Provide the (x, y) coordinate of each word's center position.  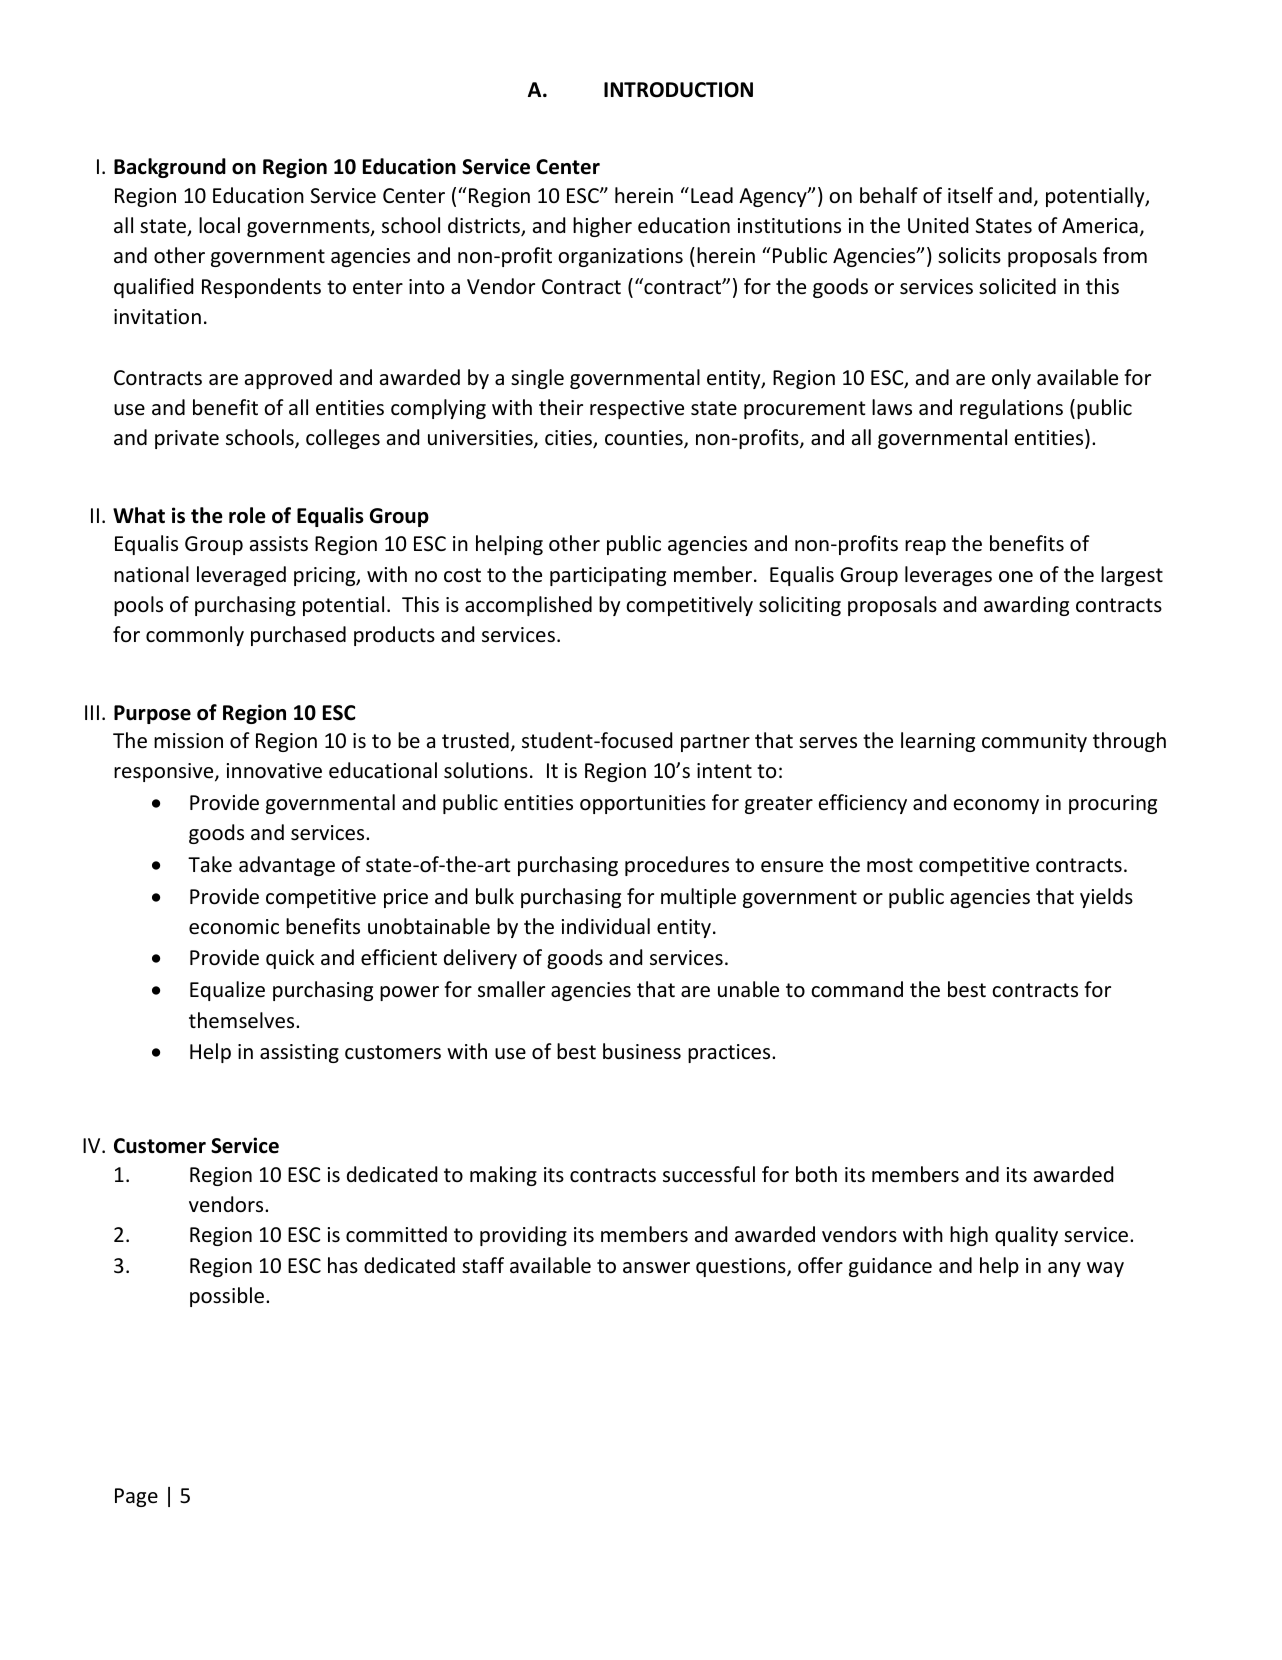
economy (996, 806)
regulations (1011, 409)
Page (136, 1497)
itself (970, 195)
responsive (165, 772)
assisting (299, 1053)
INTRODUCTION (678, 90)
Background (170, 168)
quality (1026, 1236)
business (642, 1051)
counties (645, 439)
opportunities (643, 804)
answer (656, 1267)
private (187, 439)
